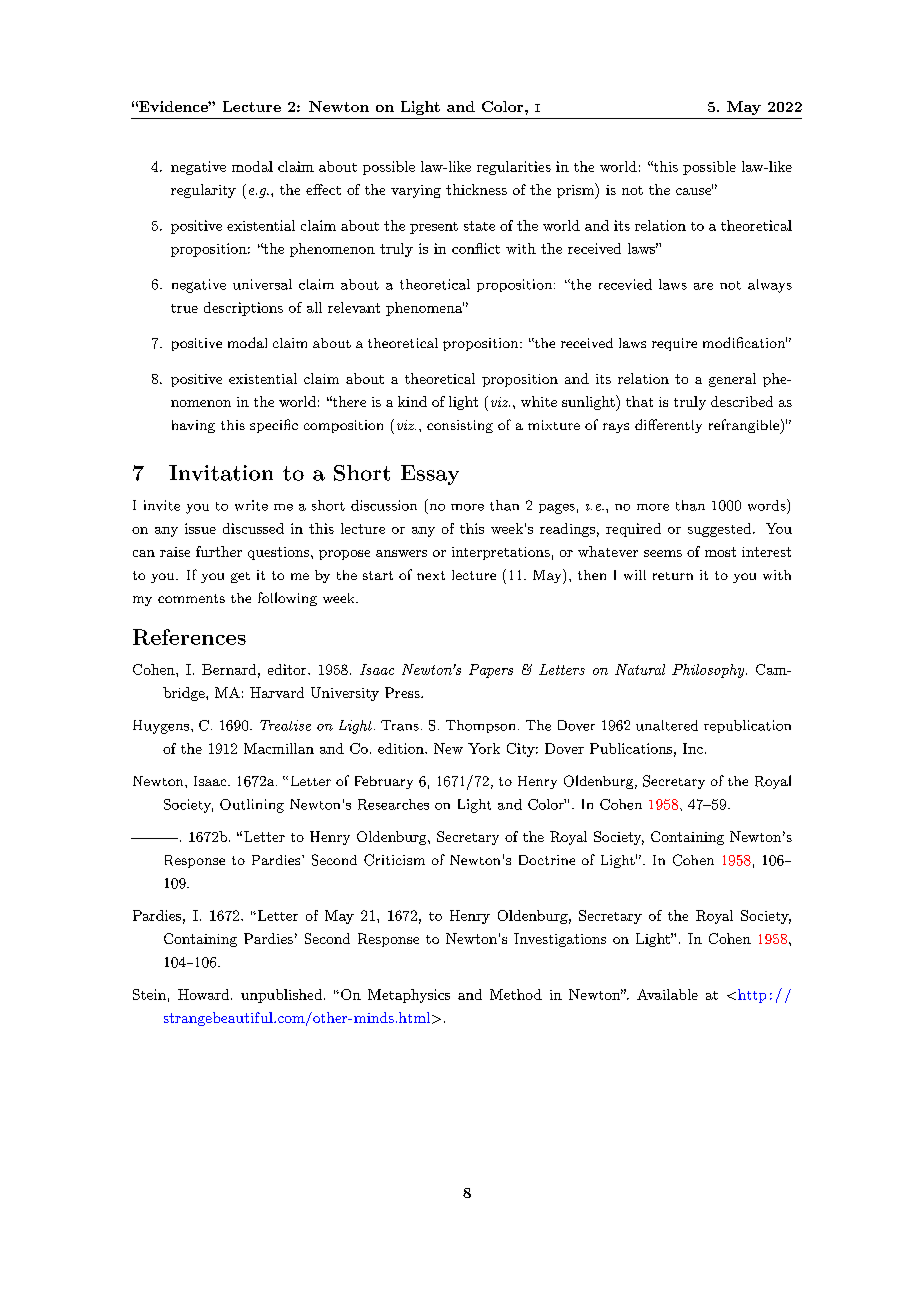  Describe the element at coordinates (203, 191) in the screenshot. I see `regularity` at that location.
